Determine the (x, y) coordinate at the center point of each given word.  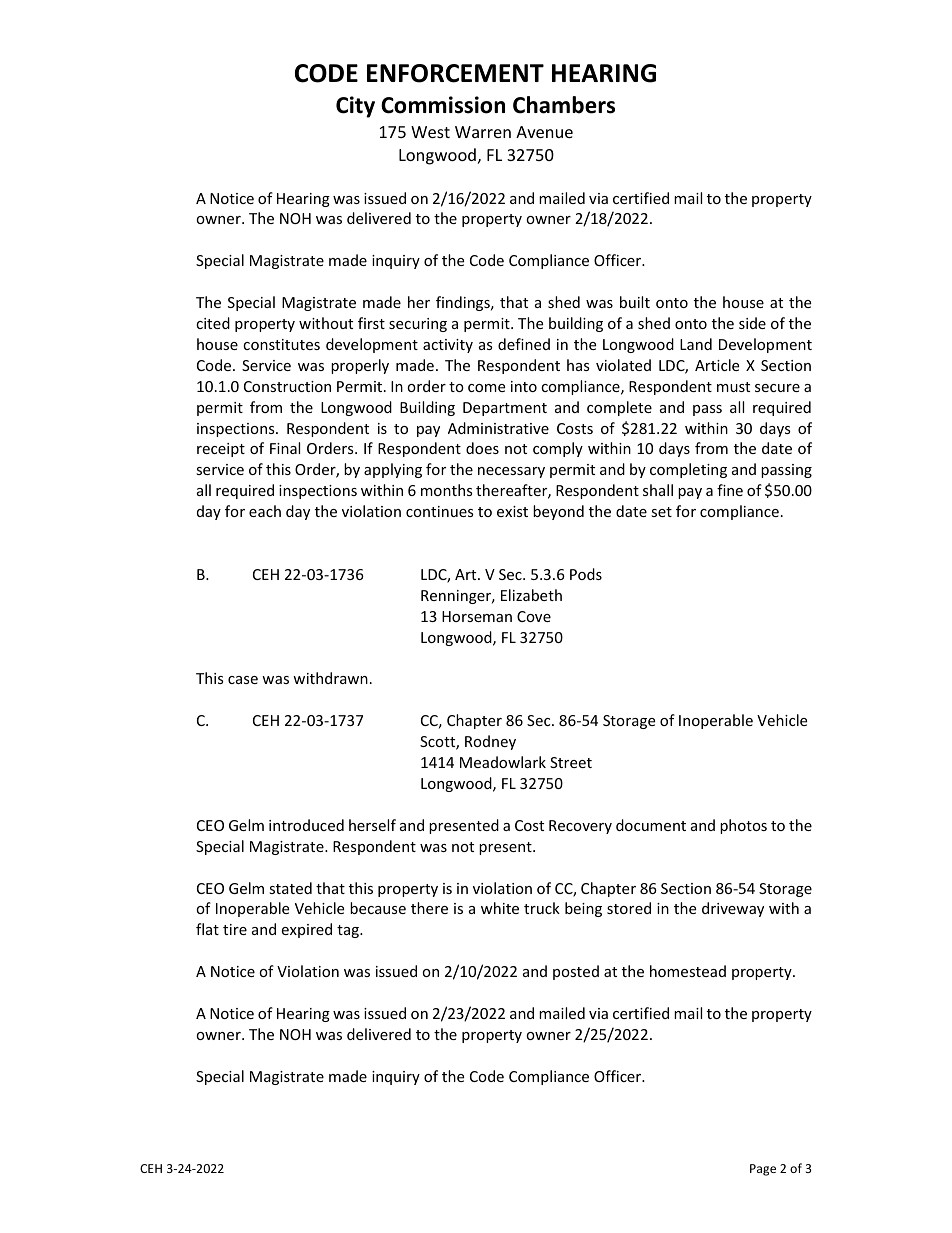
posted (576, 972)
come (486, 388)
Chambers (564, 105)
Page (763, 1170)
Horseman (477, 616)
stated (290, 888)
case (243, 680)
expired (306, 930)
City (355, 107)
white (500, 908)
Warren (483, 132)
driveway (733, 909)
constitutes (281, 344)
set (661, 512)
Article (717, 365)
